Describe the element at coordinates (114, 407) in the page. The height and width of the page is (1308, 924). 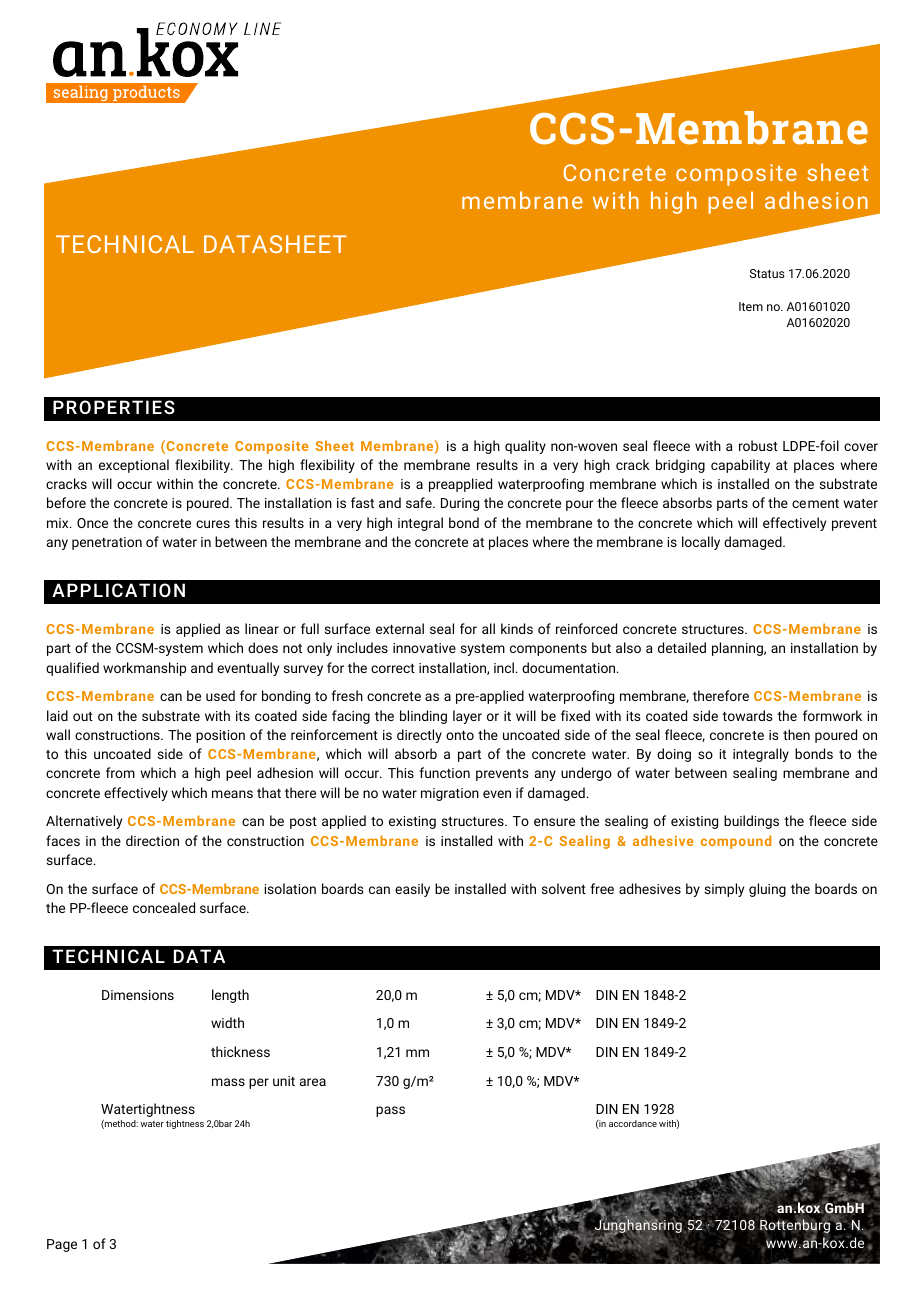
I see `PROPERTIES` at that location.
